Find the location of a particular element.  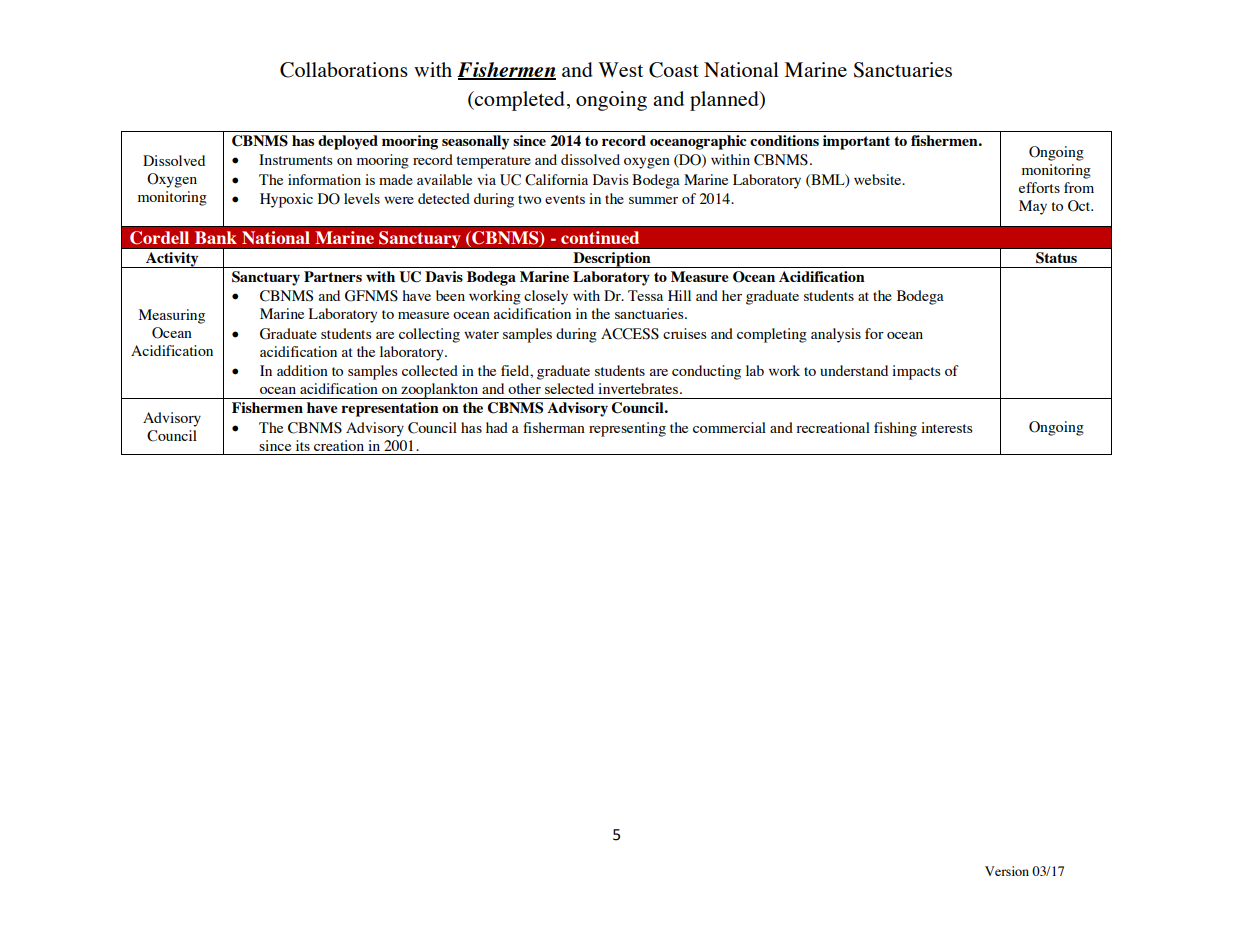

its is located at coordinates (303, 445).
